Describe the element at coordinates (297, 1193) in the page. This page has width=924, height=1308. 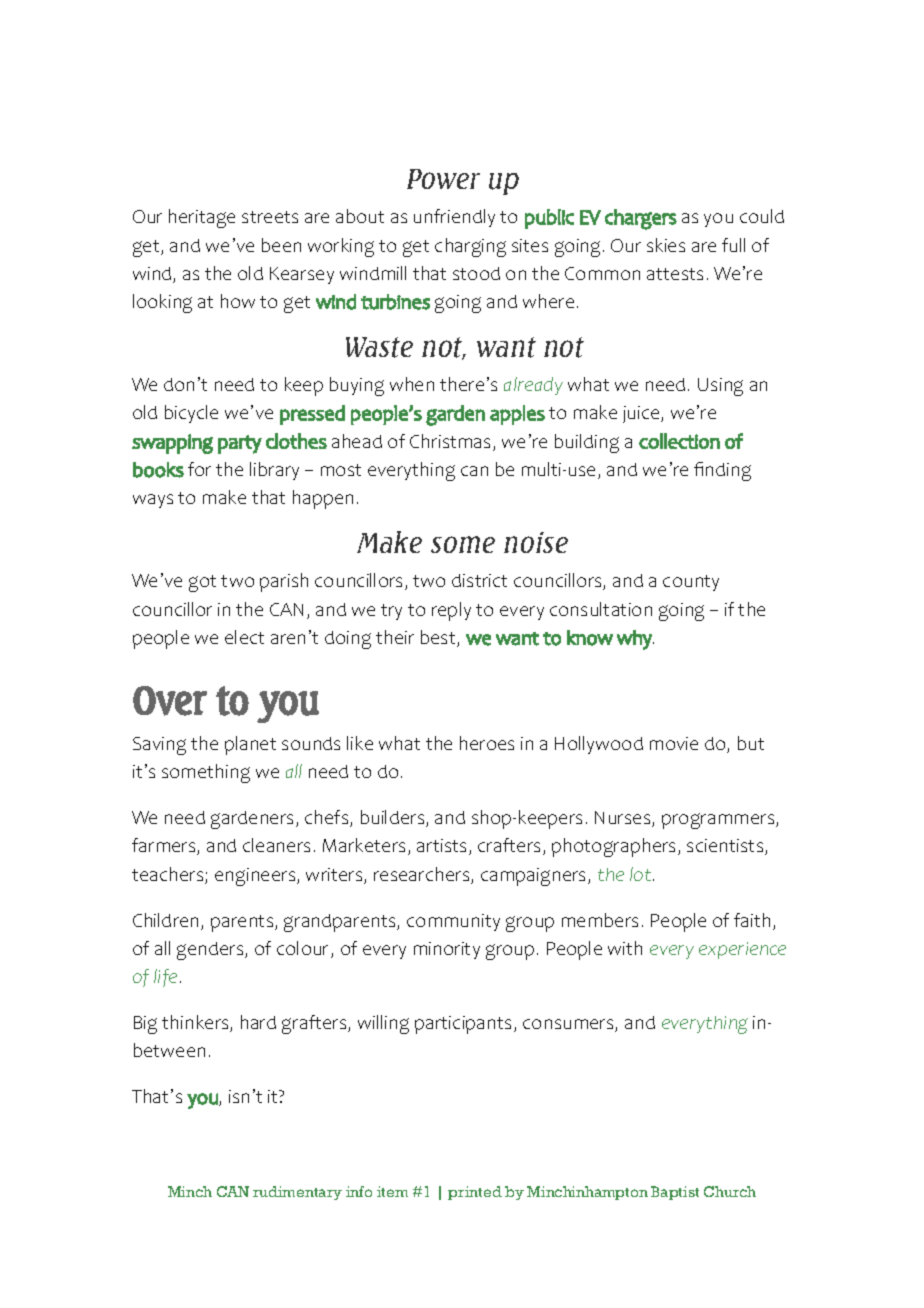
I see `rudimentary` at that location.
